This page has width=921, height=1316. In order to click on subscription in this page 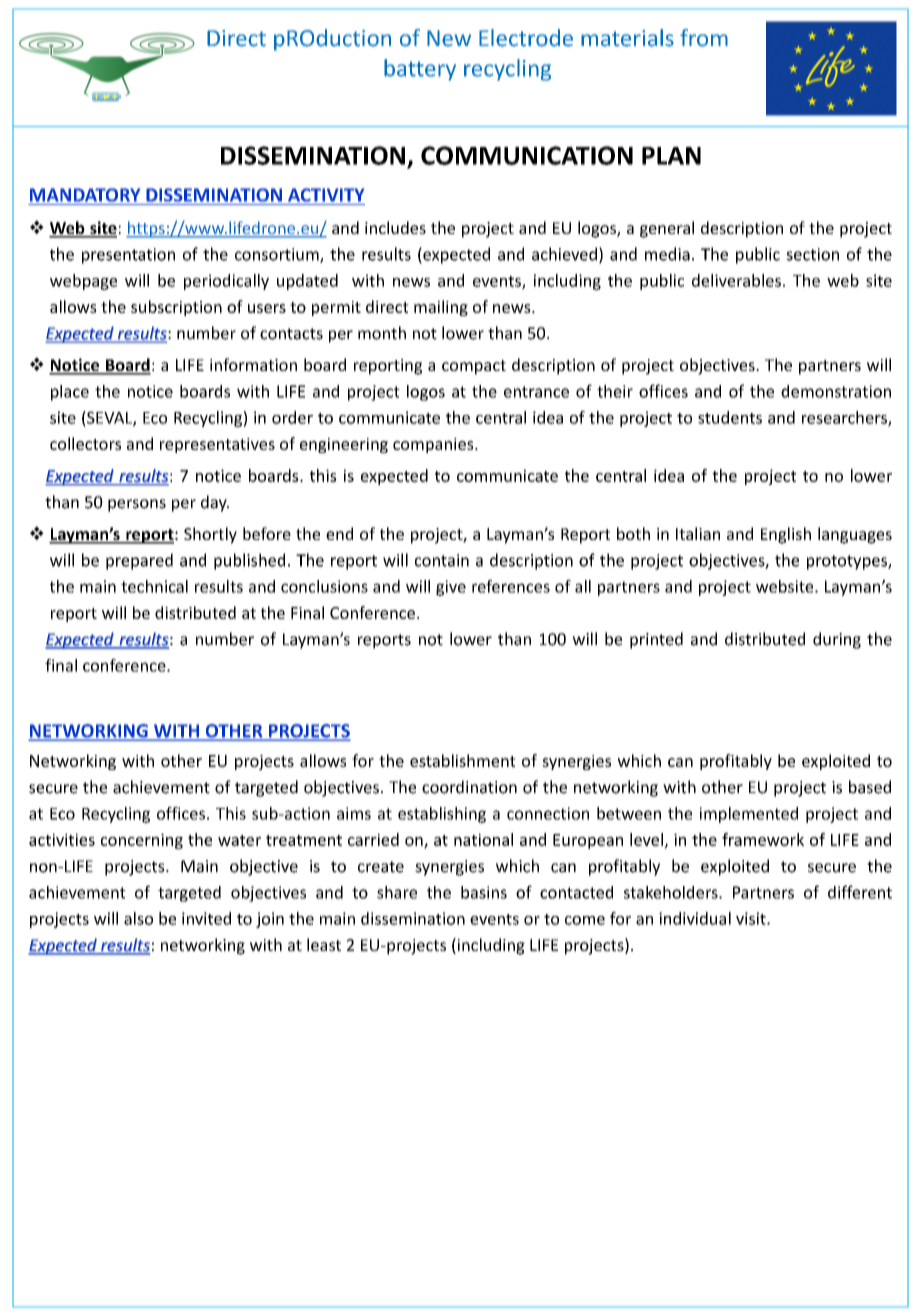, I will do `click(176, 308)`.
